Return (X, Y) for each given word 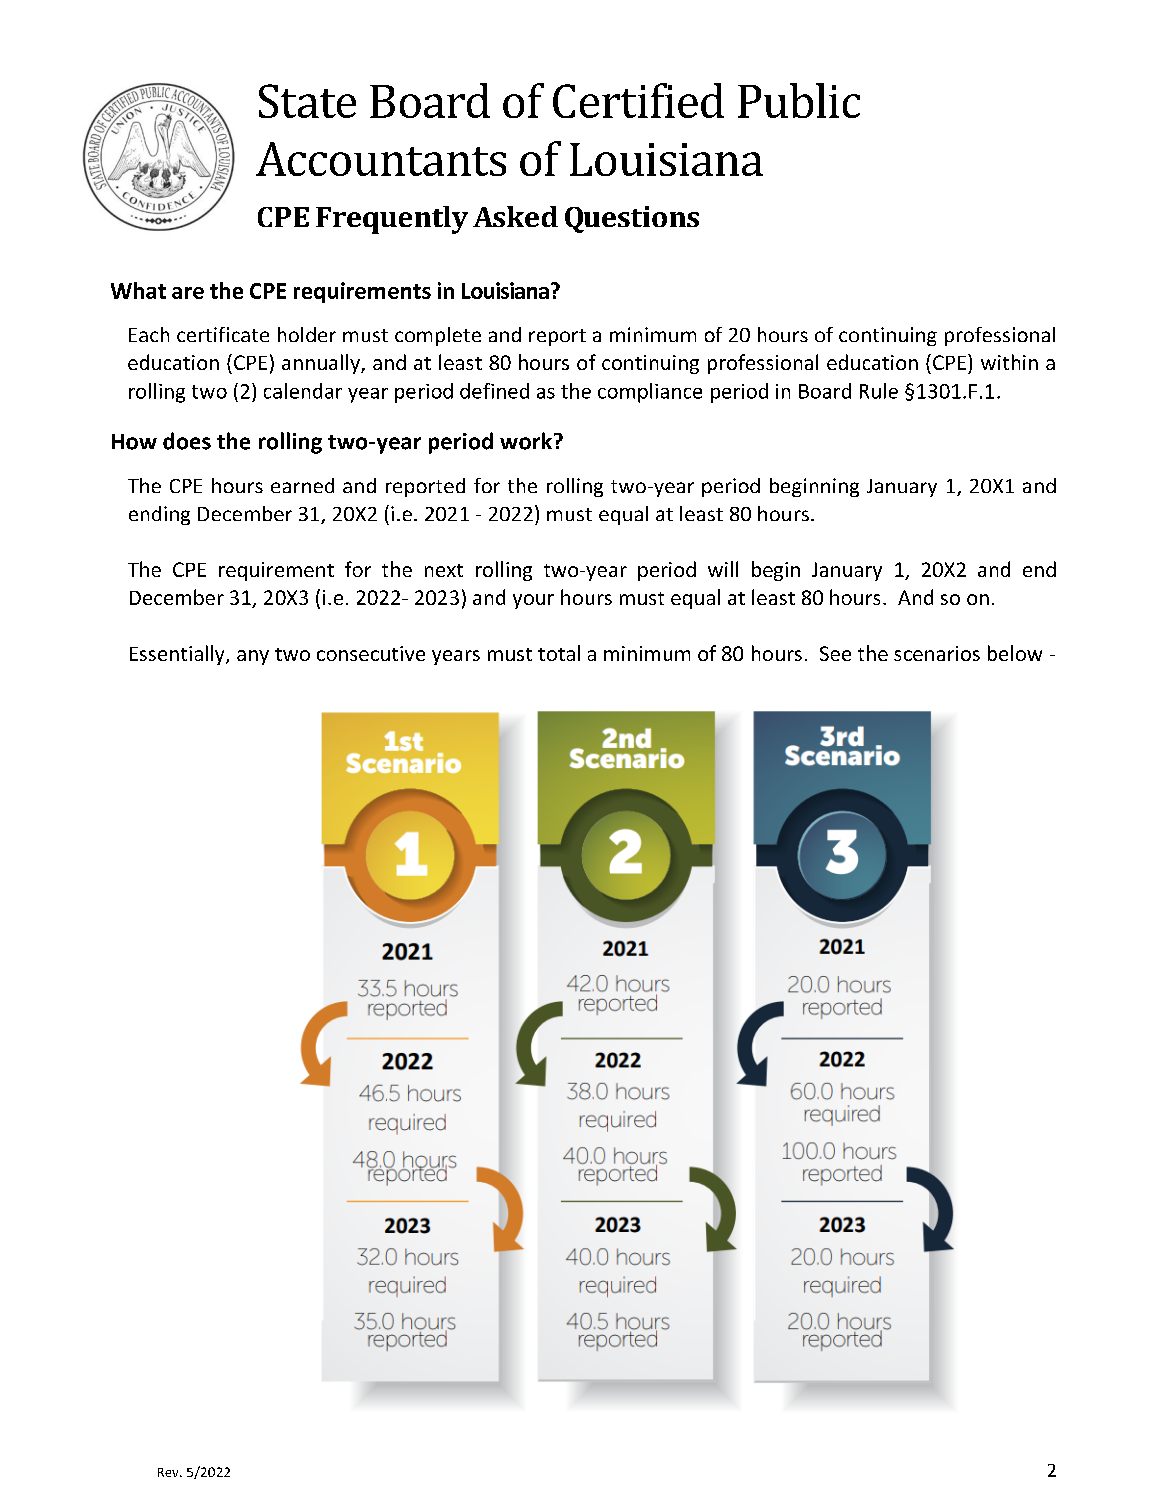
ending (159, 515)
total (559, 653)
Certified (638, 100)
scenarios (937, 653)
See (835, 653)
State (307, 101)
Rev (169, 1472)
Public (799, 100)
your (533, 601)
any (253, 657)
